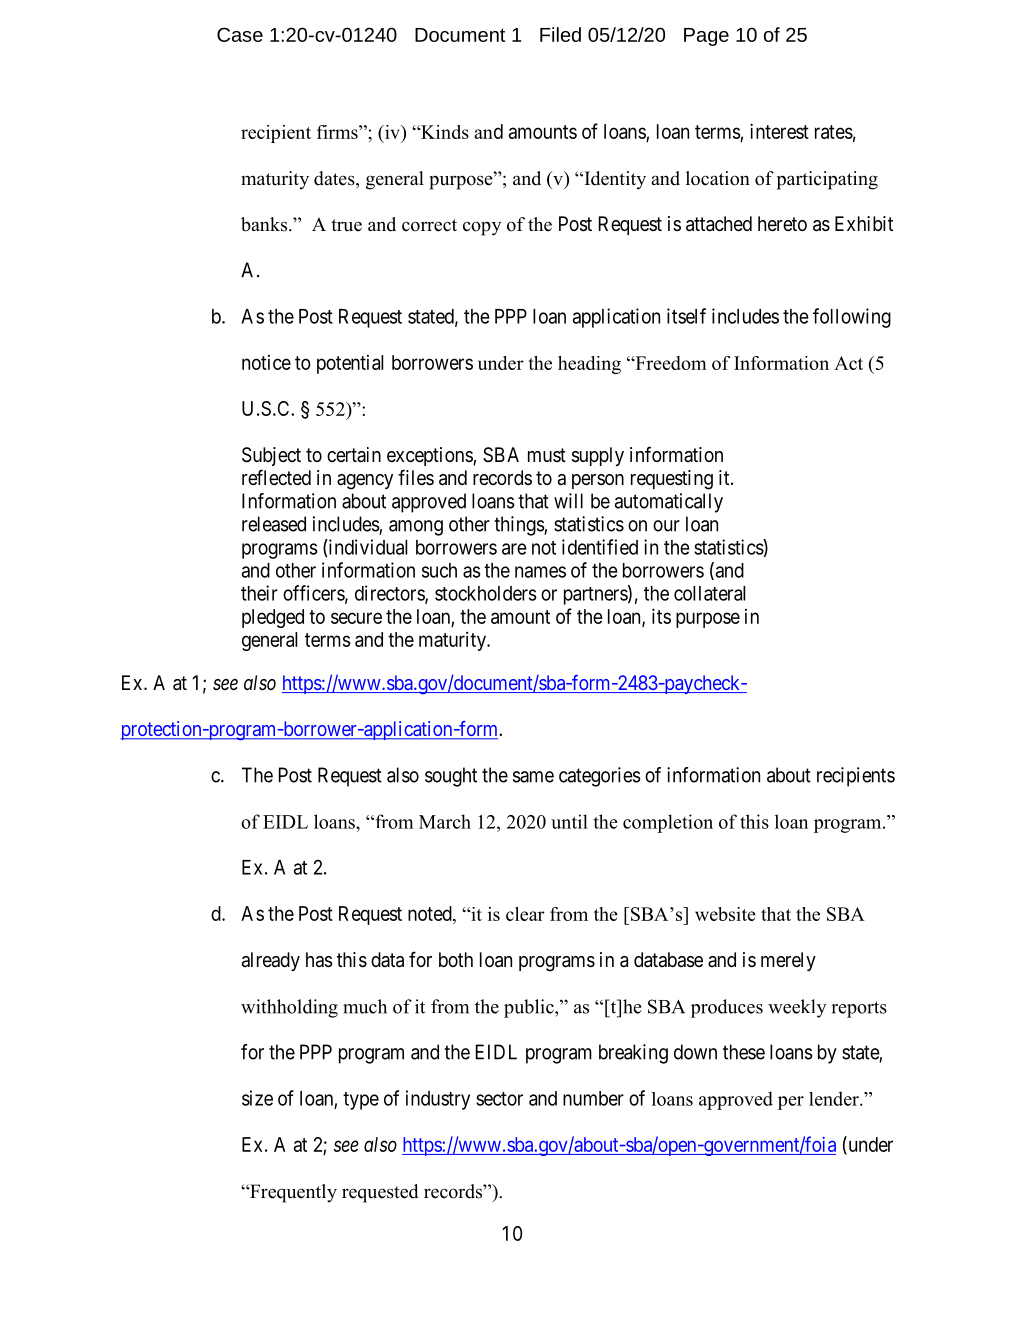 The image size is (1024, 1325). I want to click on number, so click(593, 1098).
